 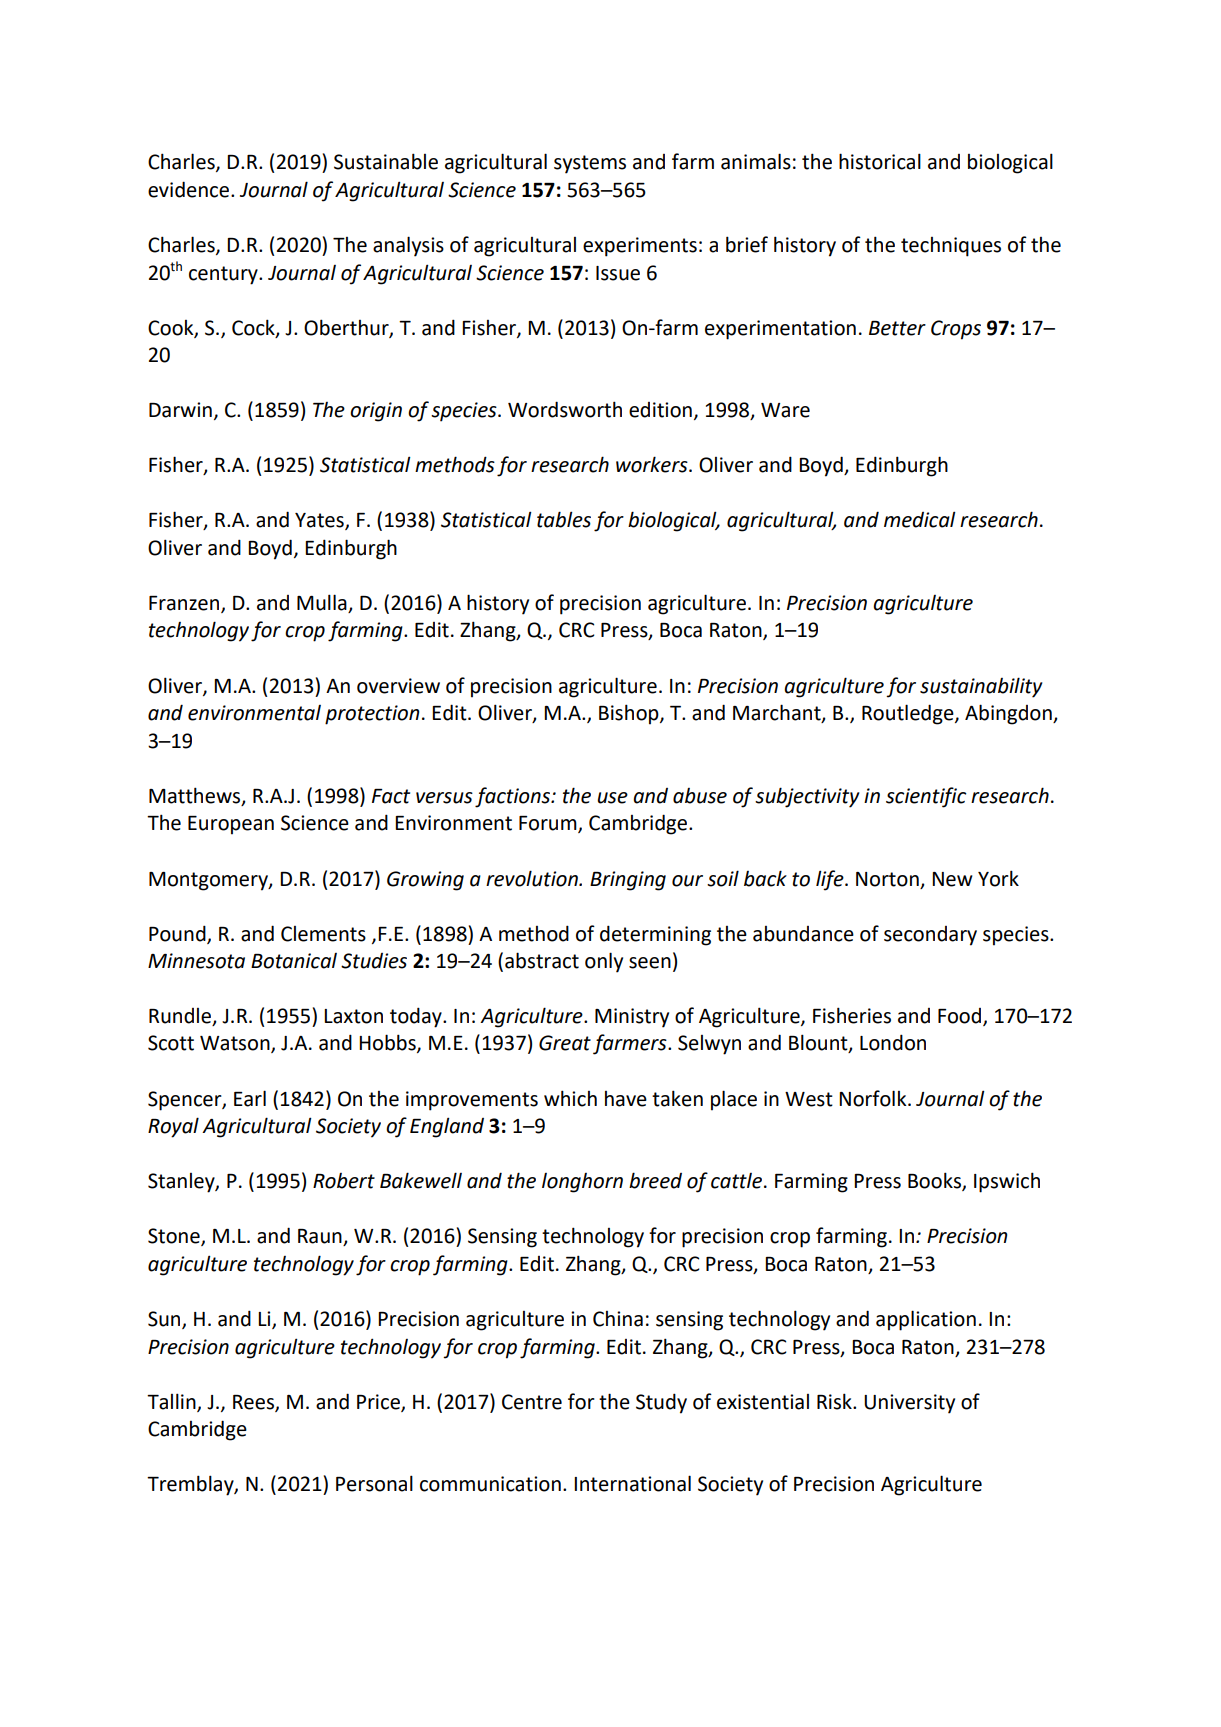 I want to click on International, so click(x=632, y=1483).
